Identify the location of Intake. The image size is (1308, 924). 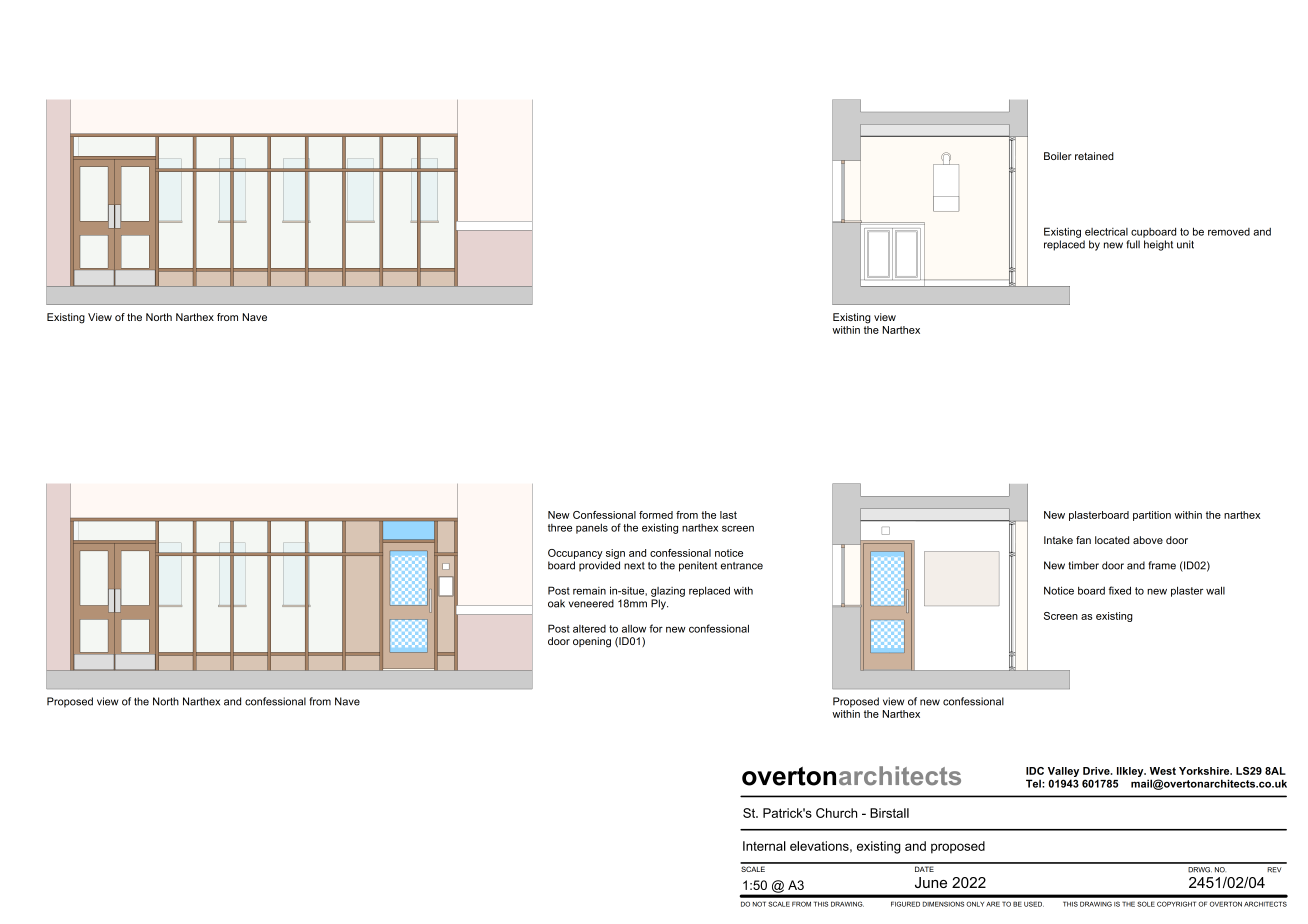
(1058, 540).
